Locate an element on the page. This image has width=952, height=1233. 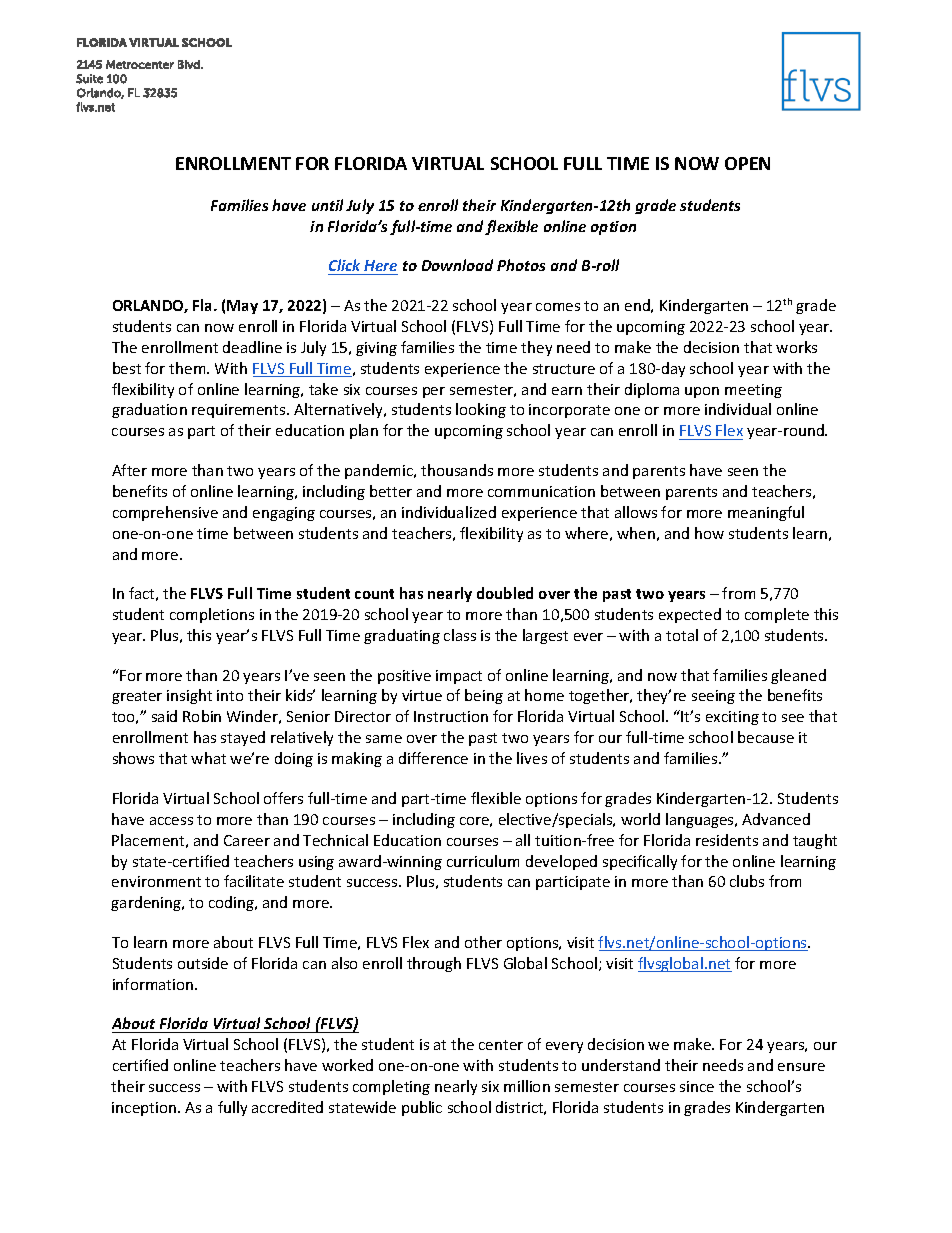
inception is located at coordinates (144, 1109).
